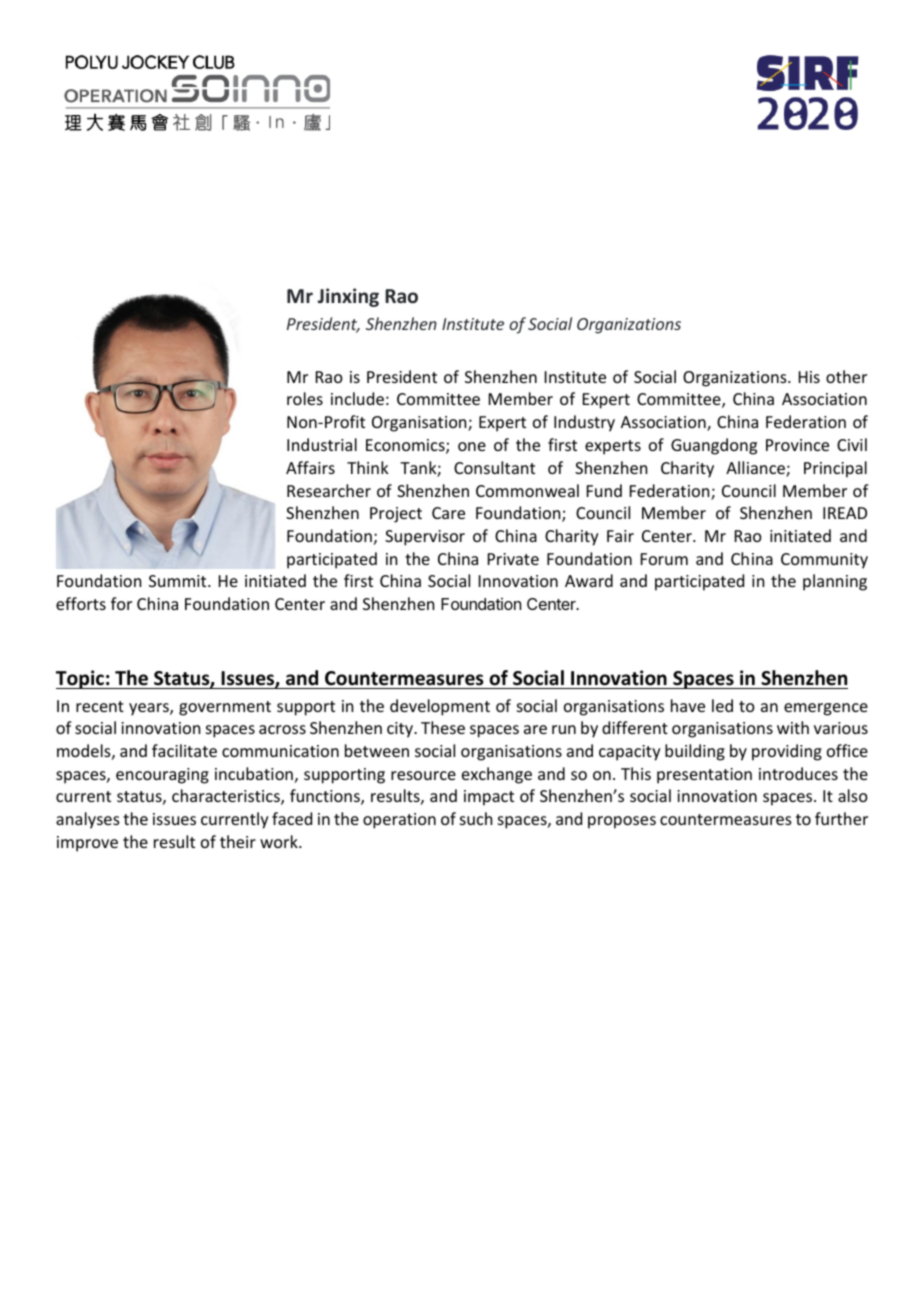 This document has width=924, height=1307. What do you see at coordinates (305, 398) in the document?
I see `roles` at bounding box center [305, 398].
